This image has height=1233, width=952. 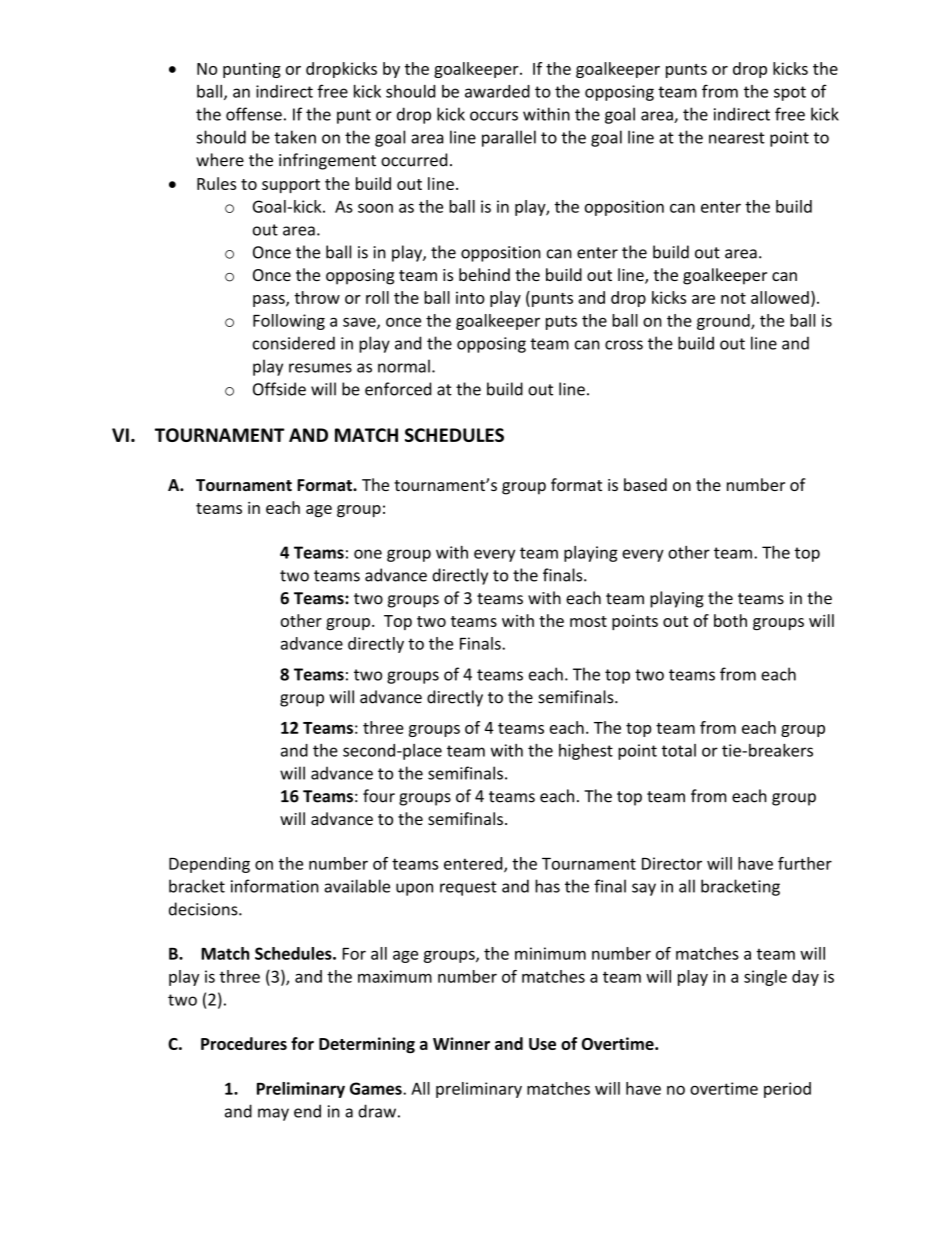 What do you see at coordinates (273, 1114) in the image?
I see `may` at bounding box center [273, 1114].
